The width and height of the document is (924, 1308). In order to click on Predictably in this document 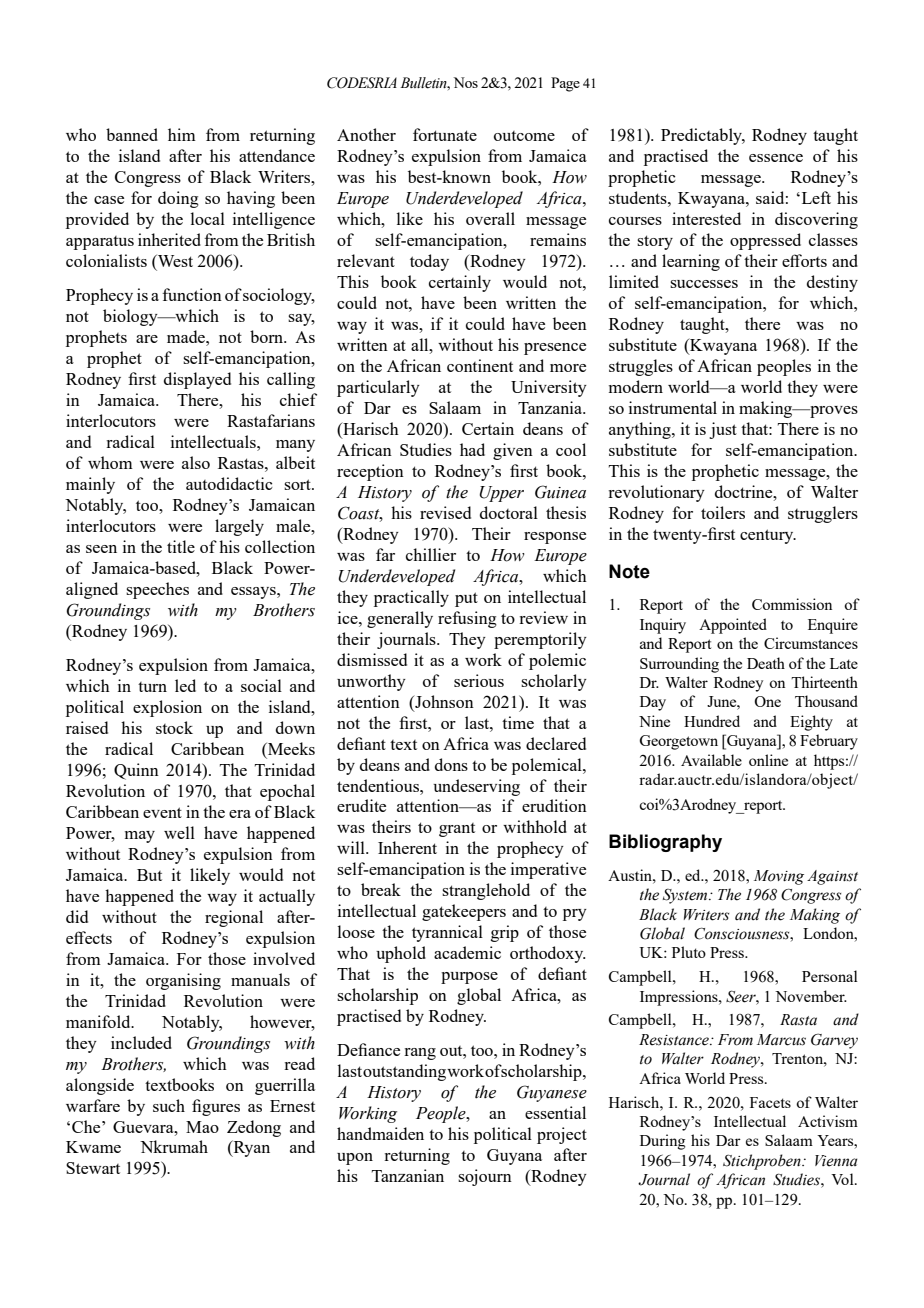, I will do `click(703, 136)`.
